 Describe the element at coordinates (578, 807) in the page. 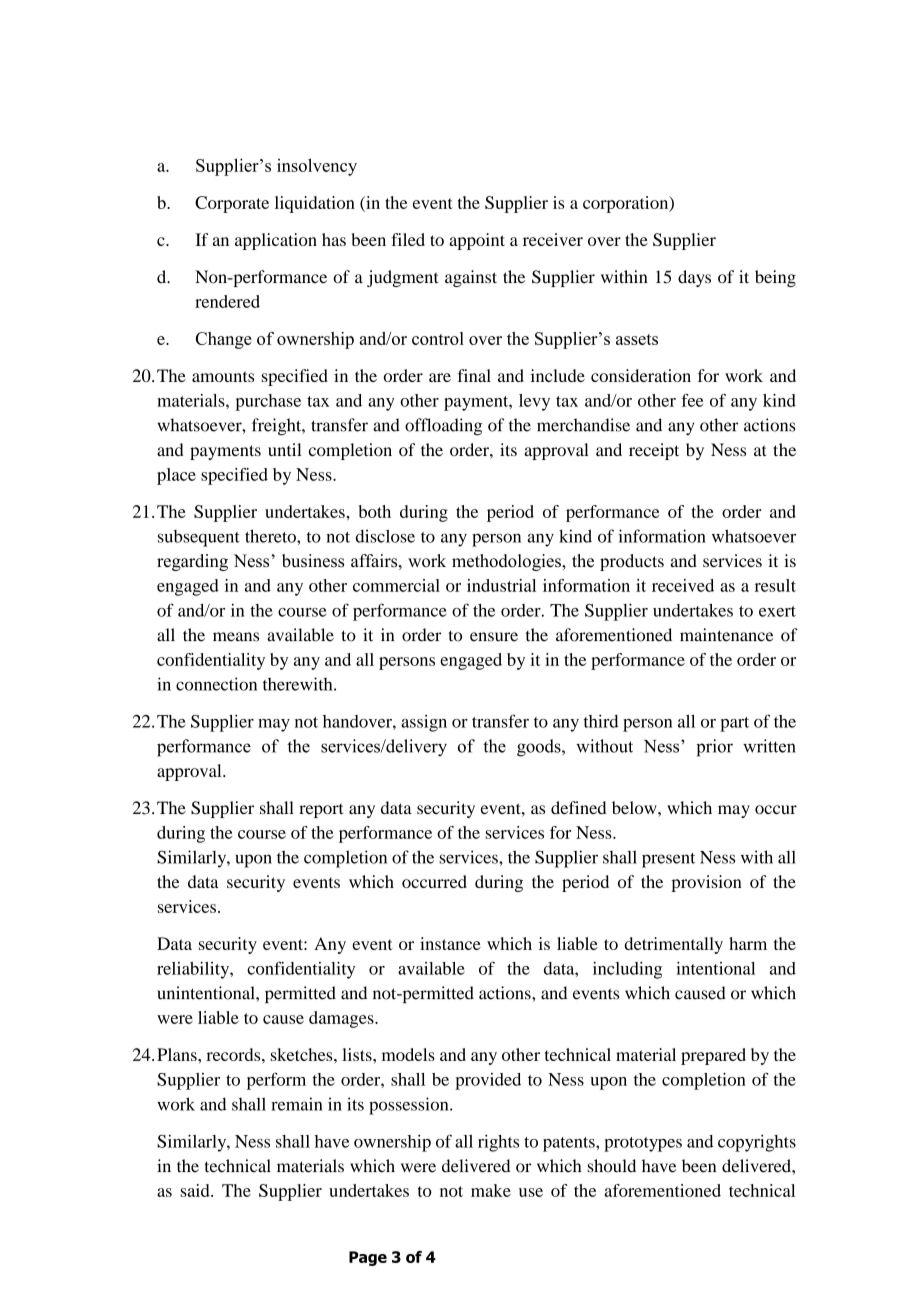

I see `defined` at that location.
